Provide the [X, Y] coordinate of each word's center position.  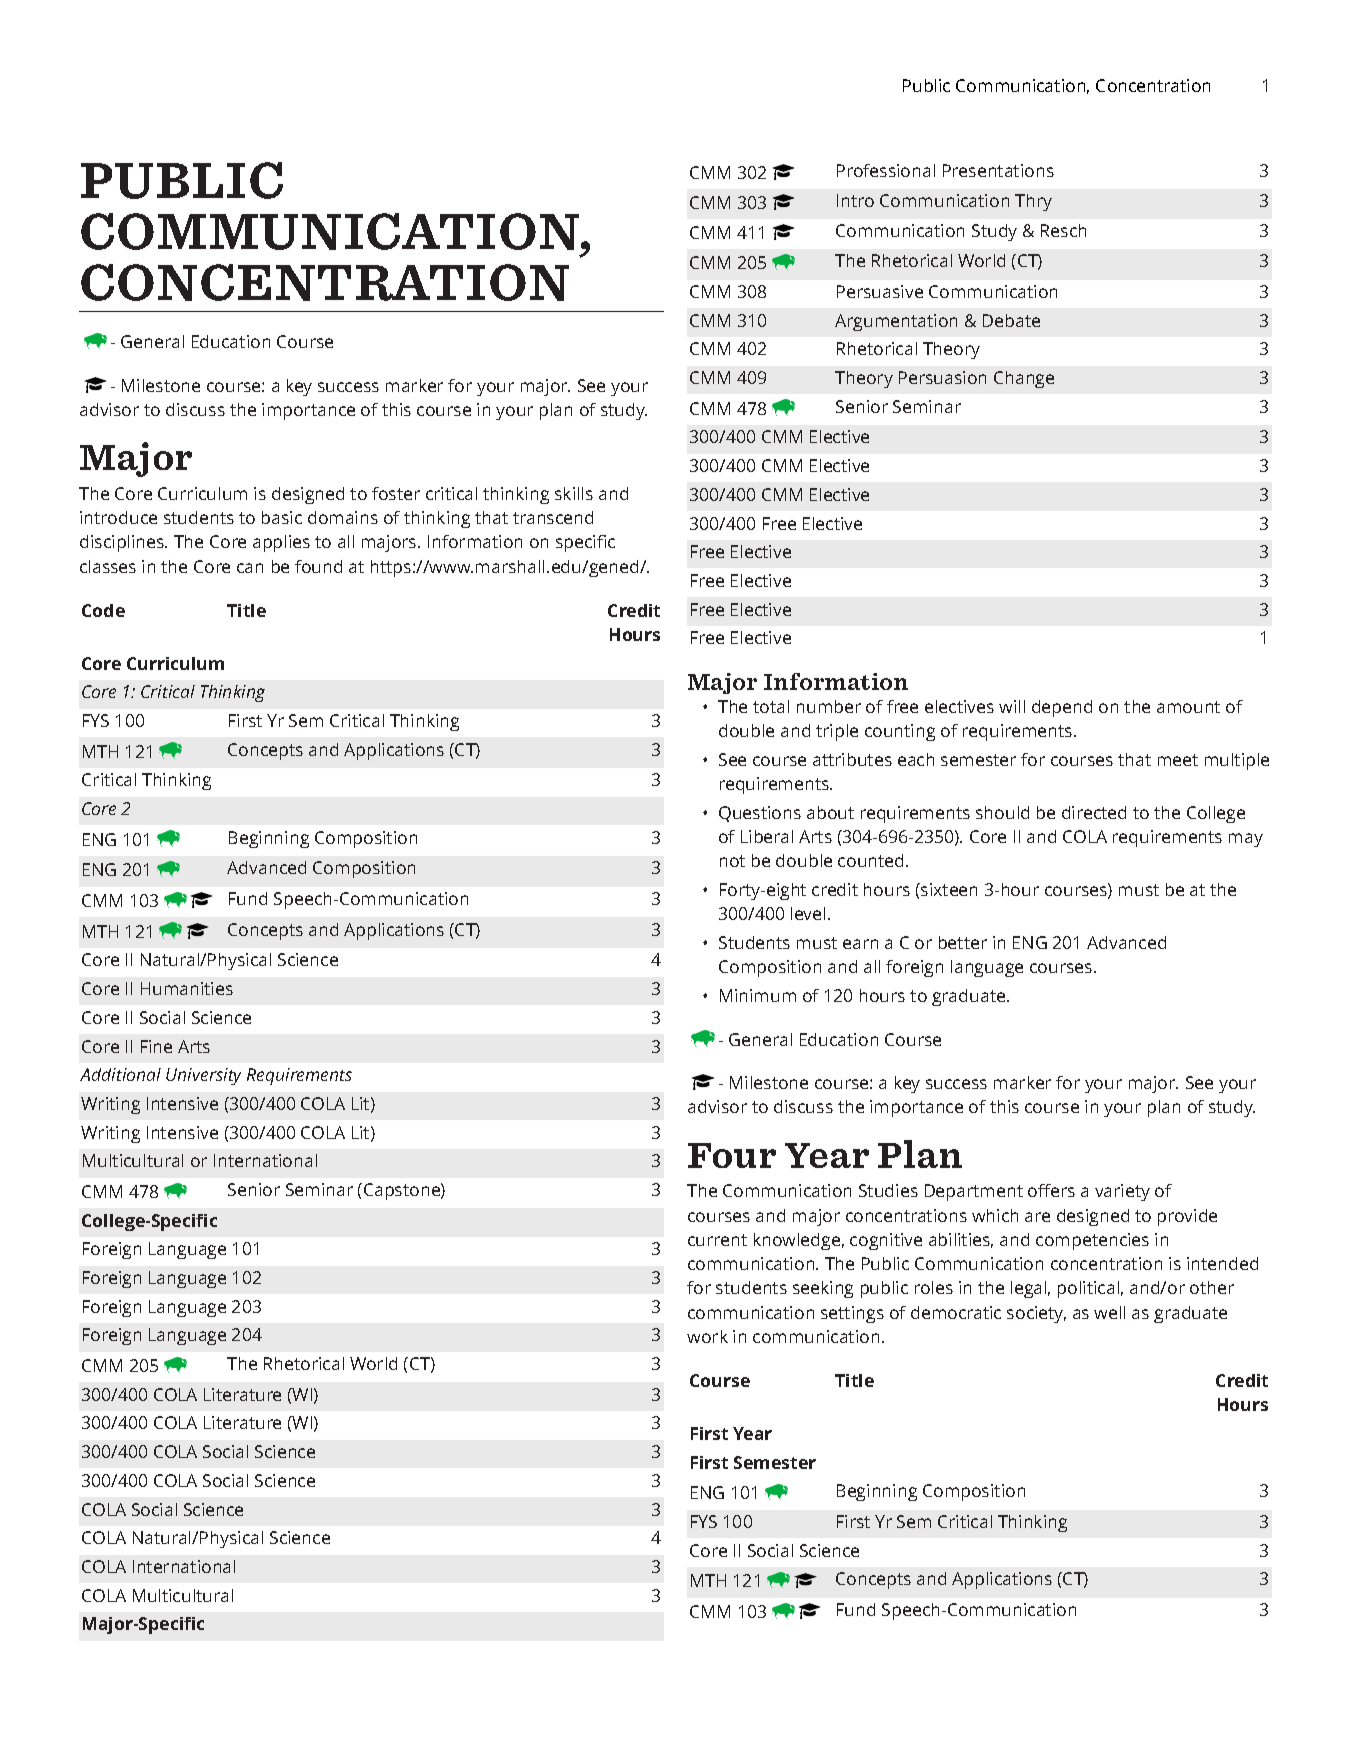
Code [103, 610]
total [771, 706]
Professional [886, 170]
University [203, 1076]
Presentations [998, 170]
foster [396, 493]
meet [1178, 760]
